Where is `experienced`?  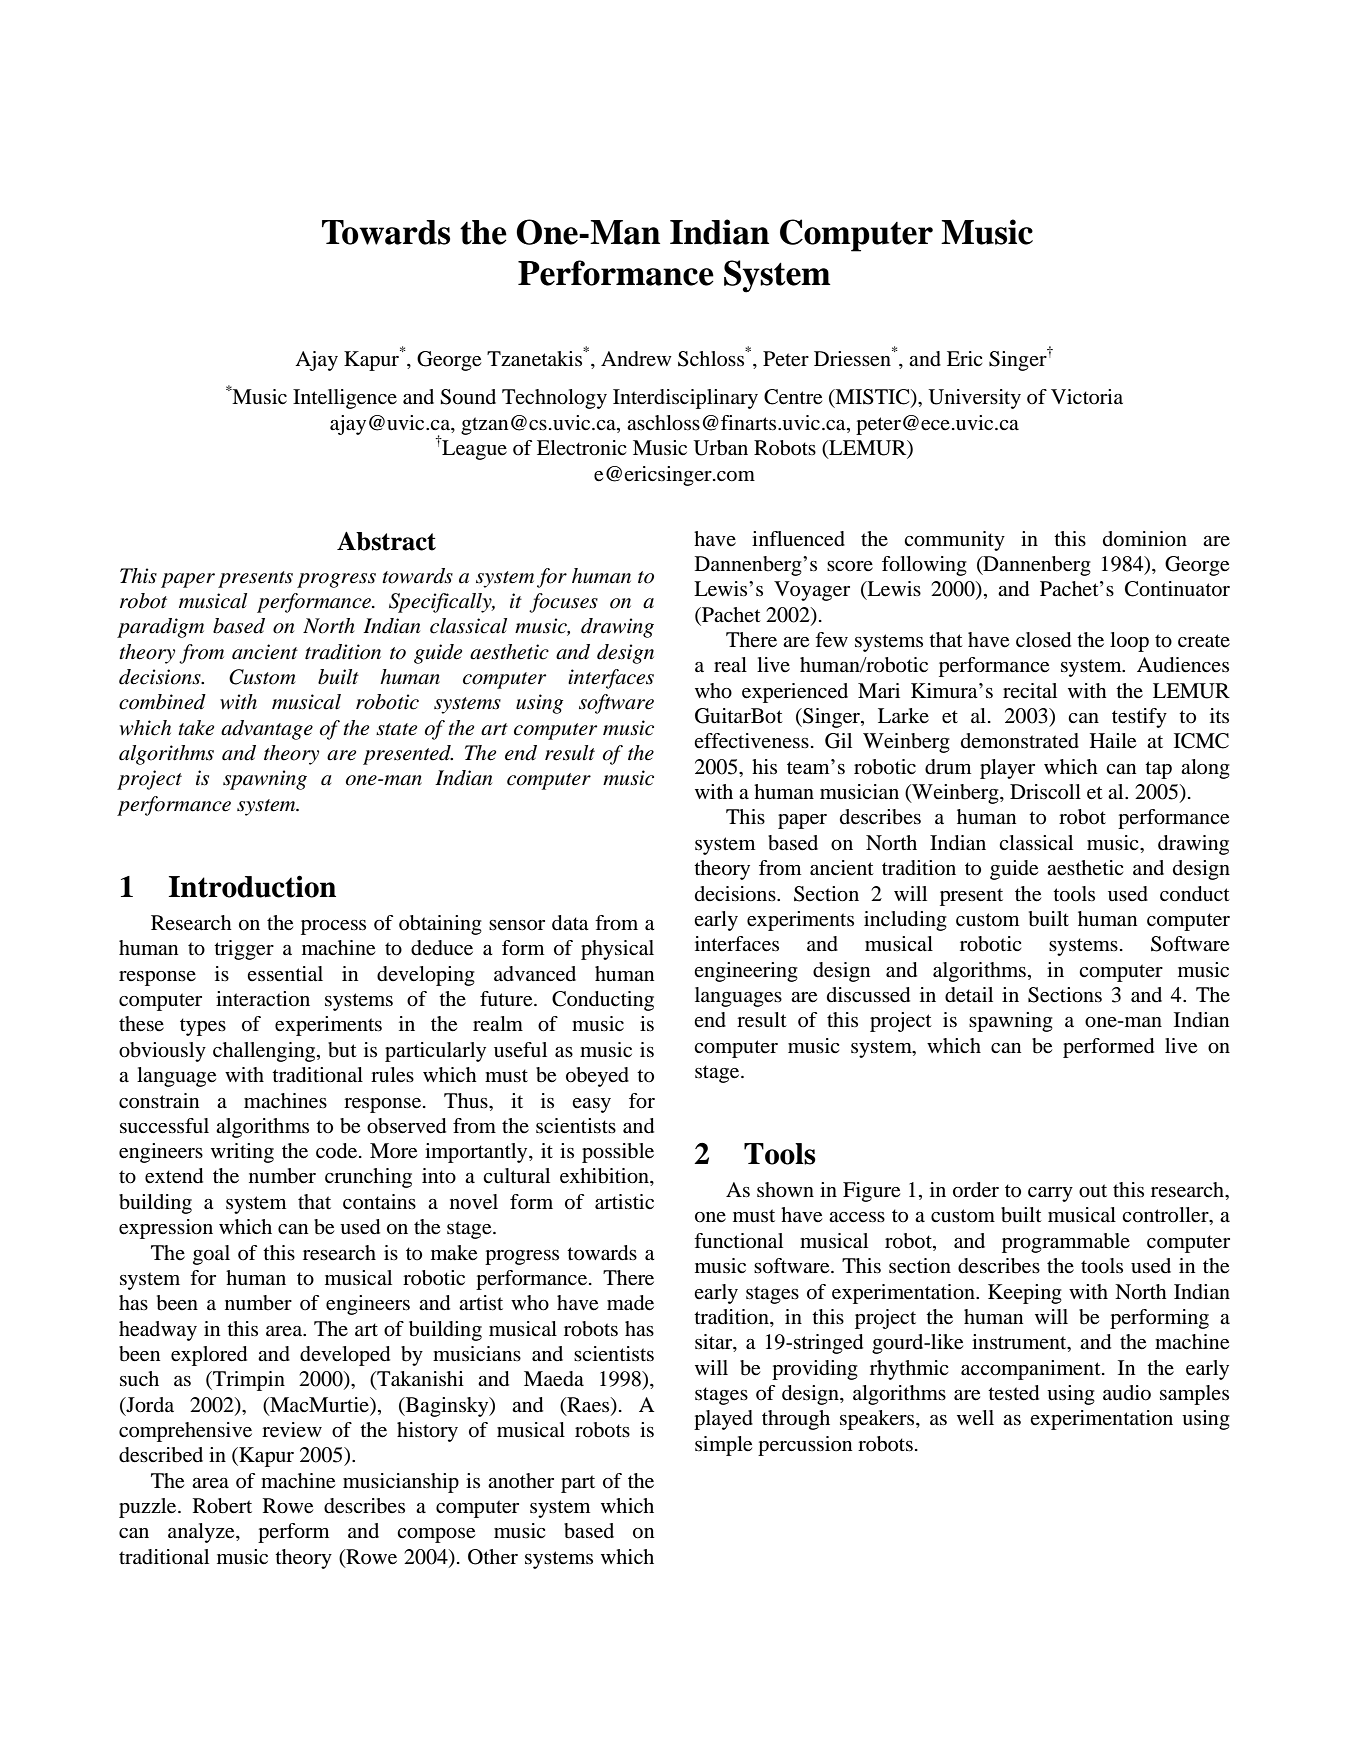
experienced is located at coordinates (795, 693).
